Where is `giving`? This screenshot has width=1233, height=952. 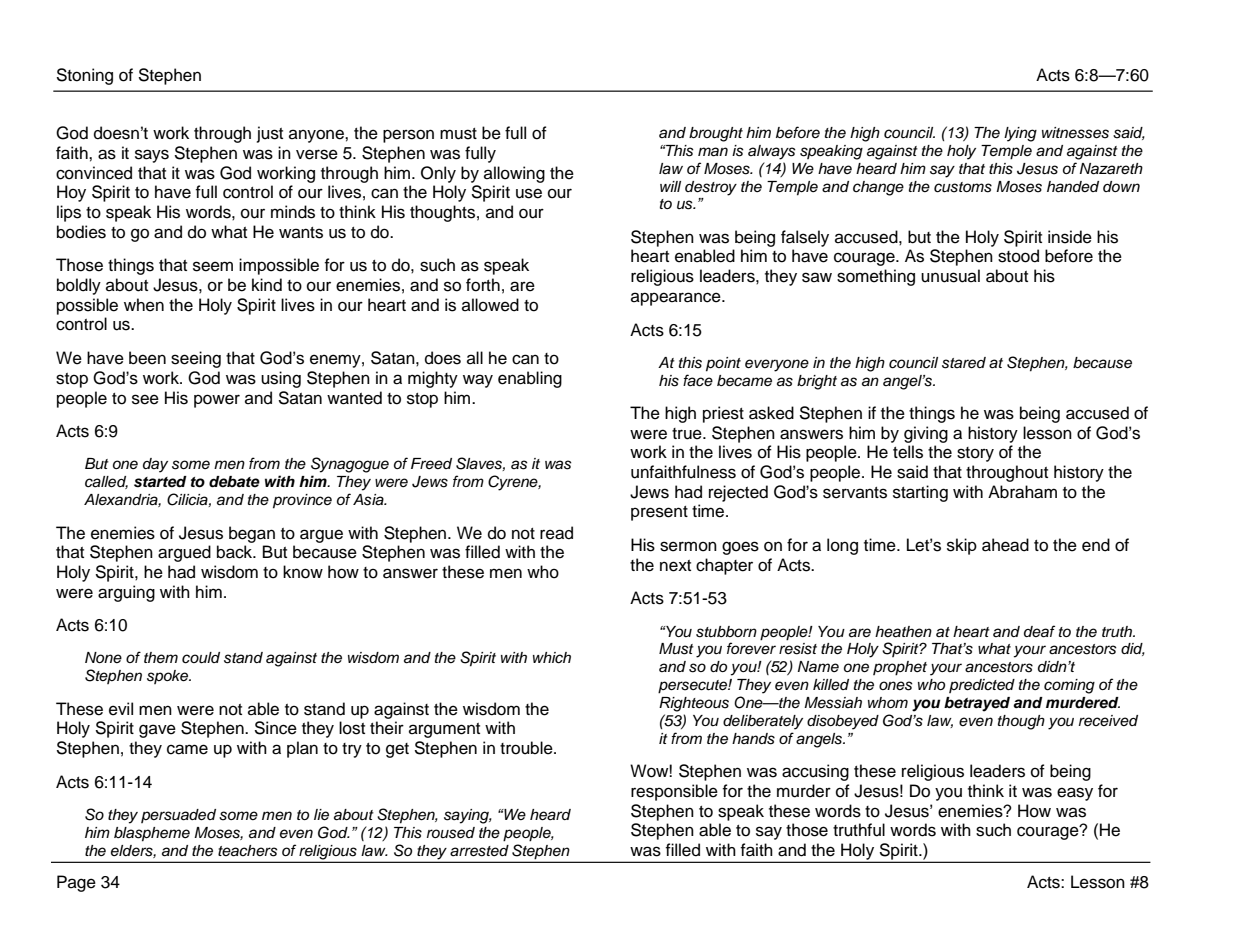 giving is located at coordinates (926, 434).
